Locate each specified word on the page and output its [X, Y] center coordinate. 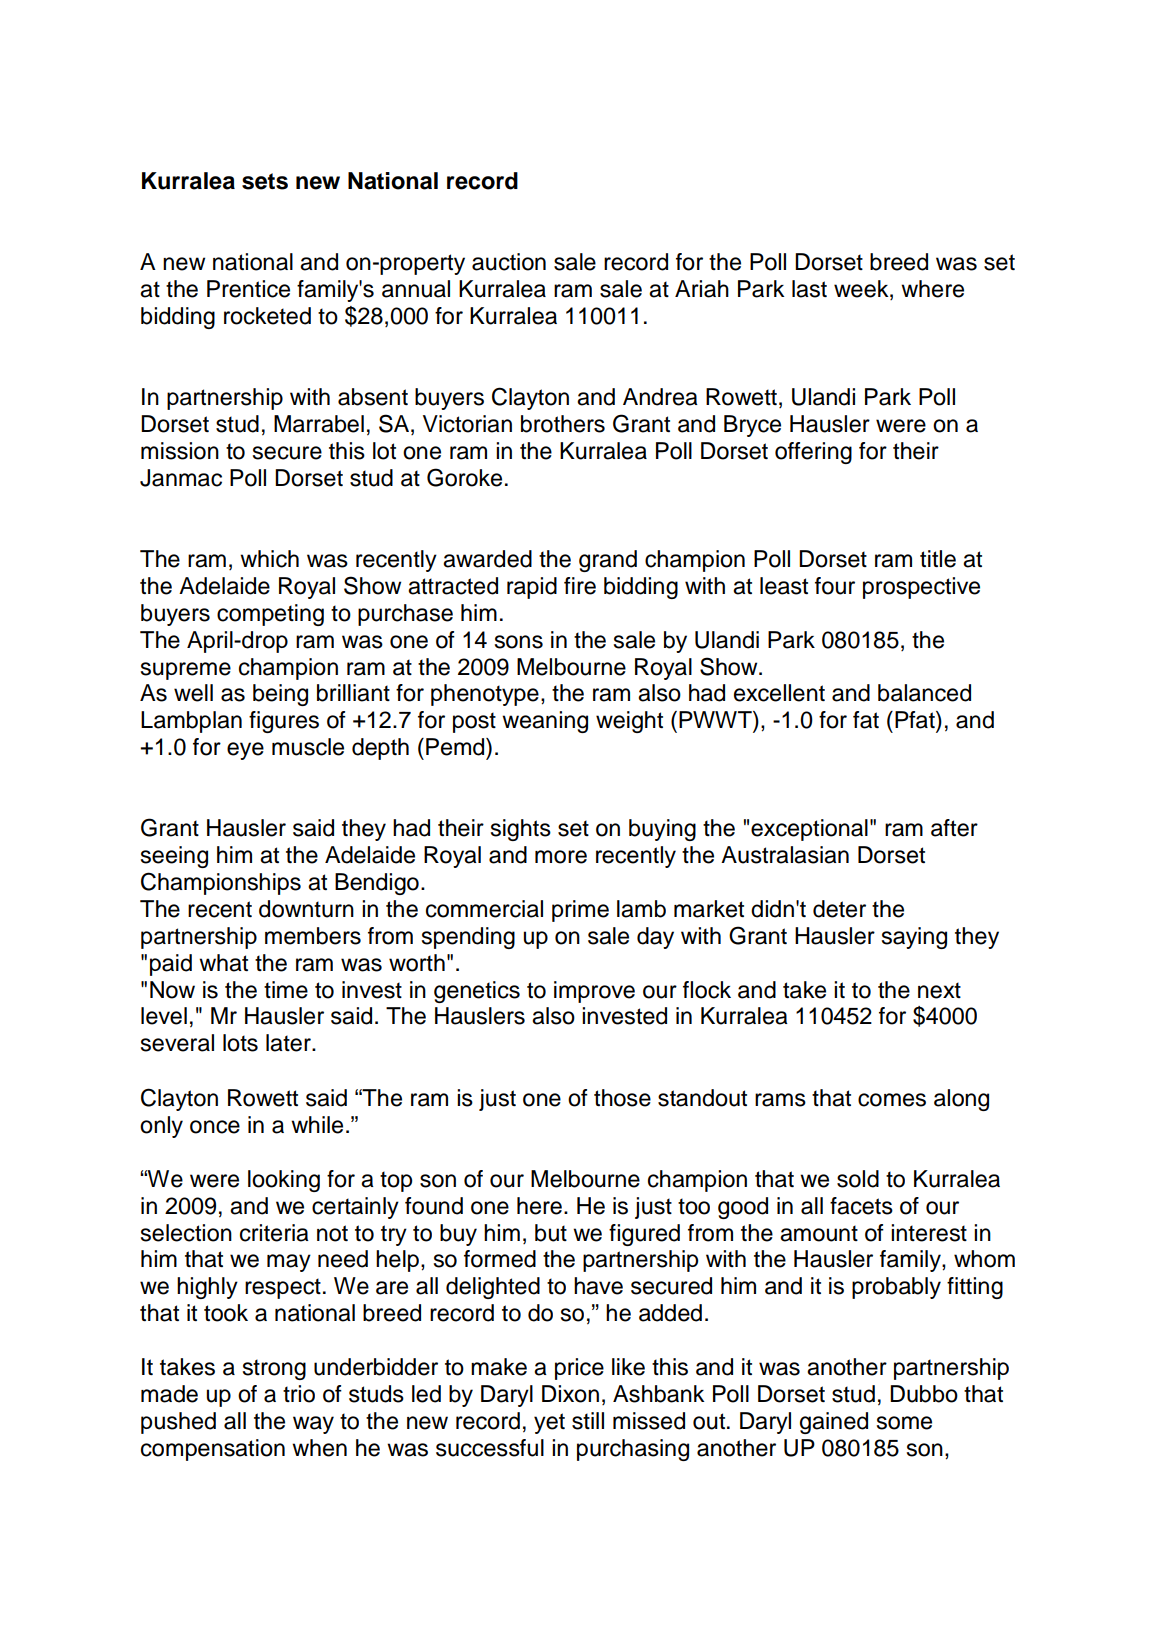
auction [509, 262]
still [588, 1421]
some [904, 1423]
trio [299, 1394]
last [809, 289]
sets [265, 181]
